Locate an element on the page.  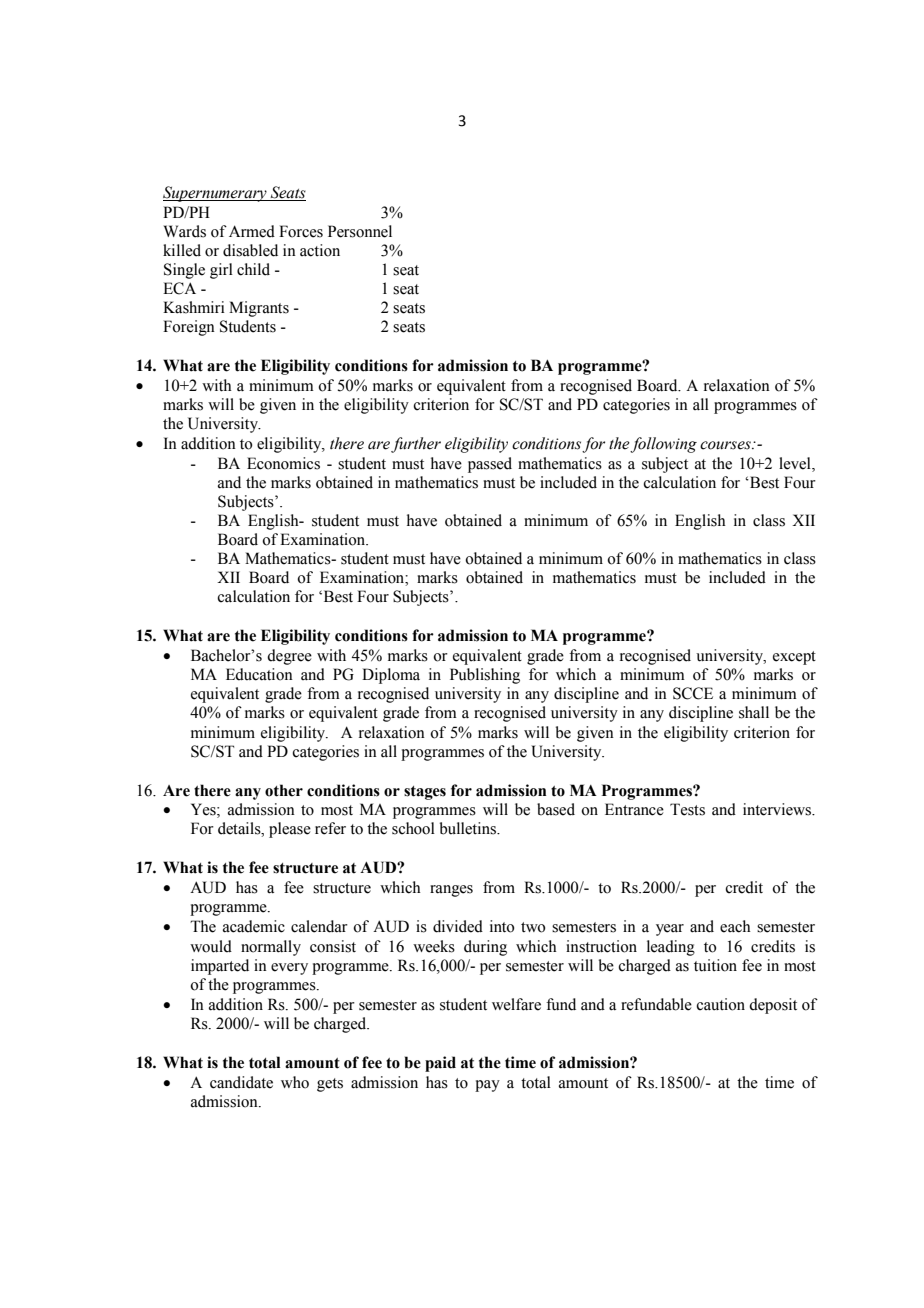
candidate is located at coordinates (241, 1082).
